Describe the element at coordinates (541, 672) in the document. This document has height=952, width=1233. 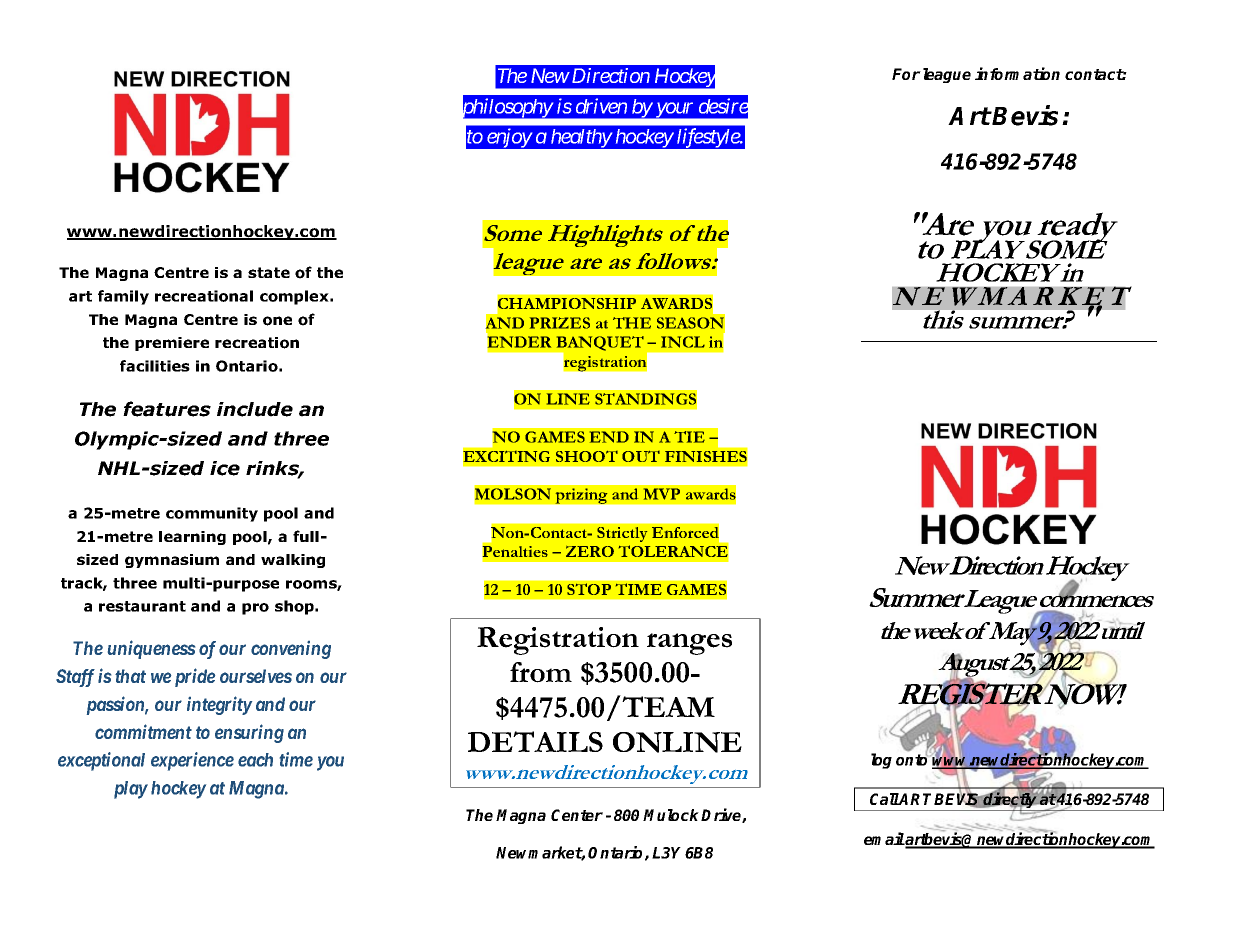
I see `from` at that location.
